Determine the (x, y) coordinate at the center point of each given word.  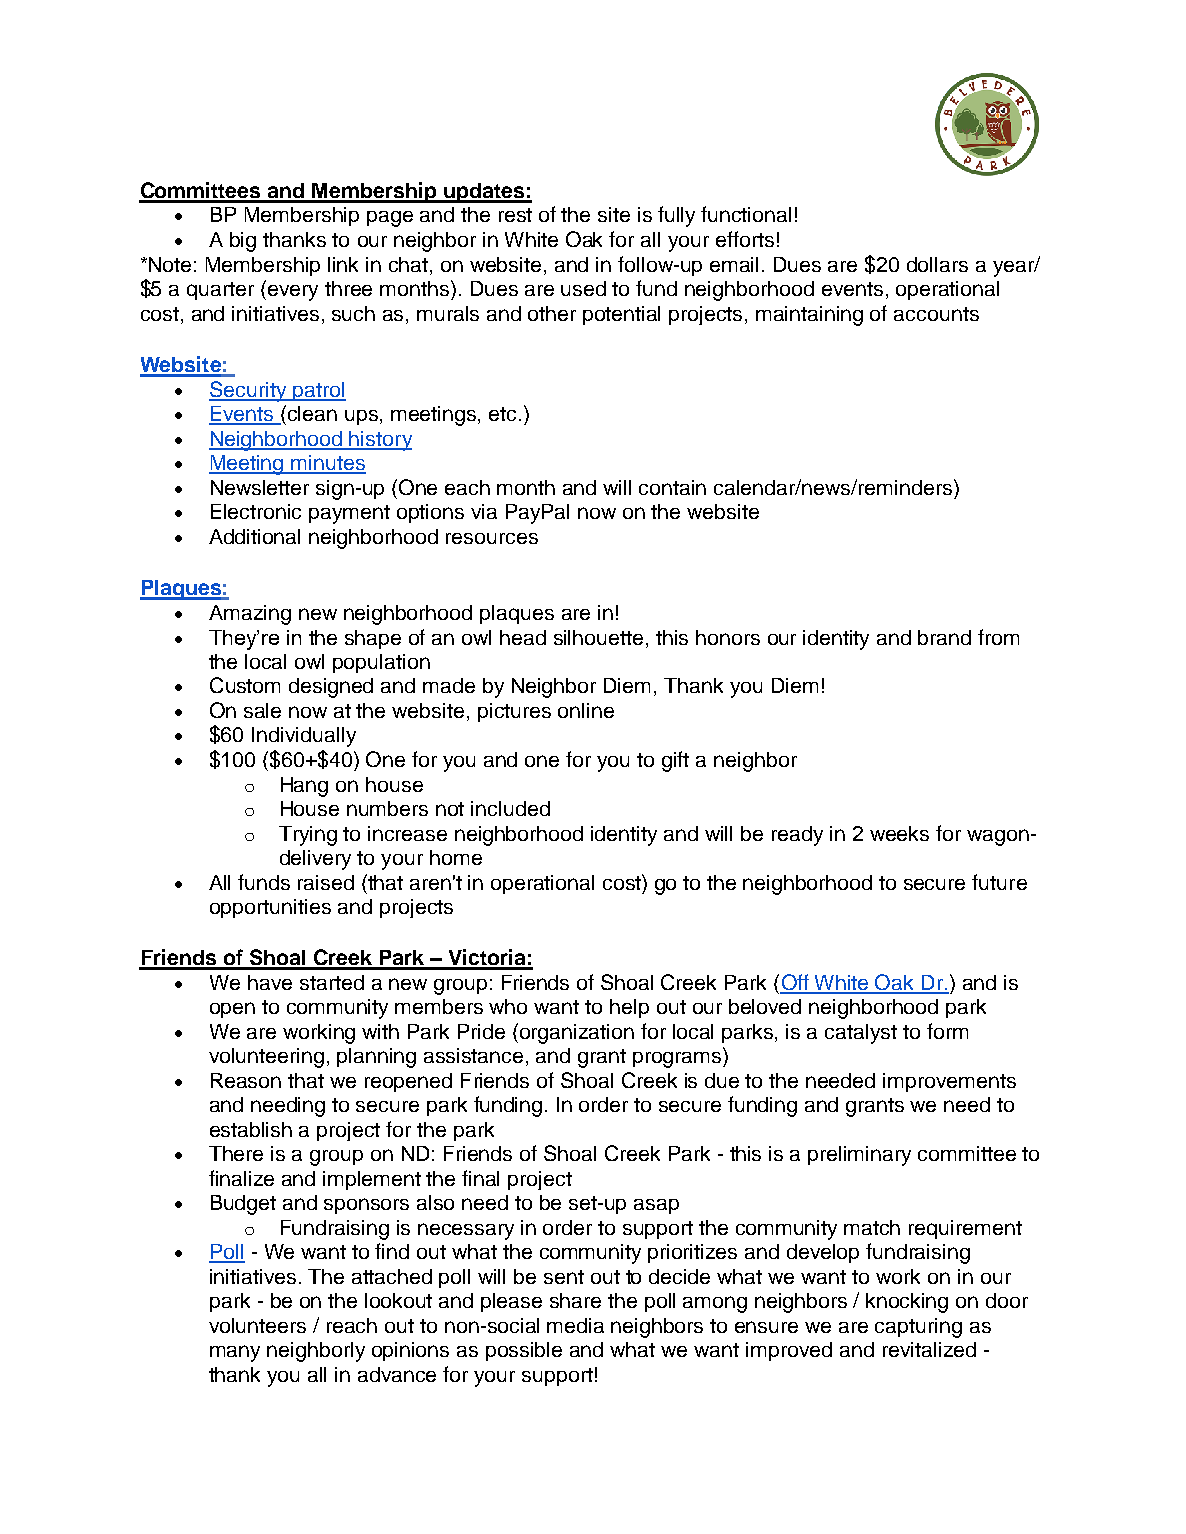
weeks (899, 833)
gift (675, 761)
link (343, 264)
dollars (937, 264)
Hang (304, 787)
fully (676, 216)
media (575, 1325)
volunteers (257, 1325)
